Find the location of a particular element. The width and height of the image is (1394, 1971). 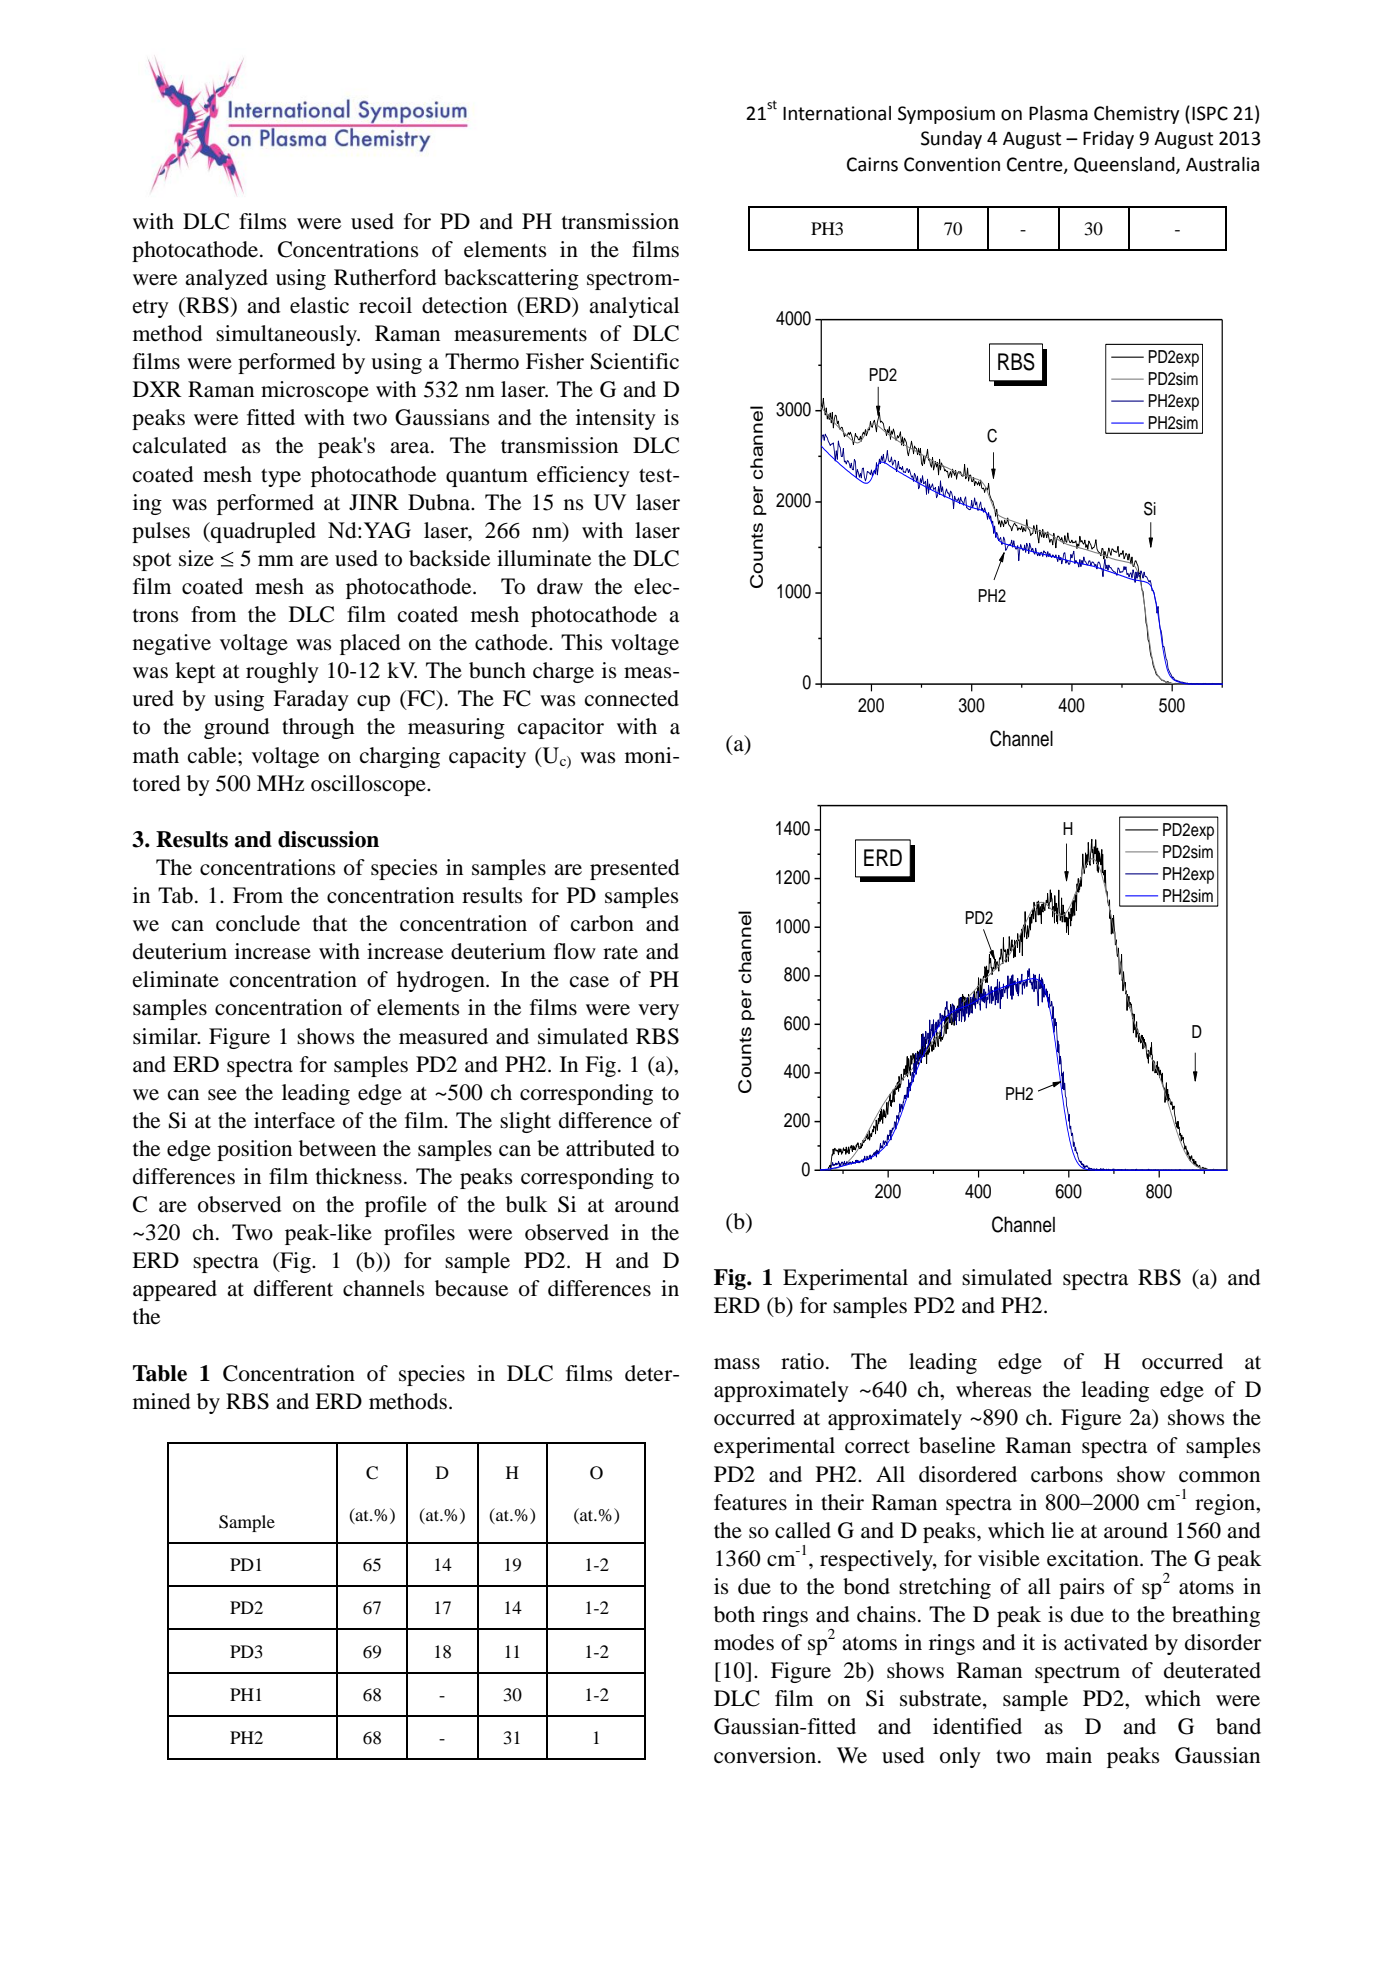

analyzed is located at coordinates (226, 279).
